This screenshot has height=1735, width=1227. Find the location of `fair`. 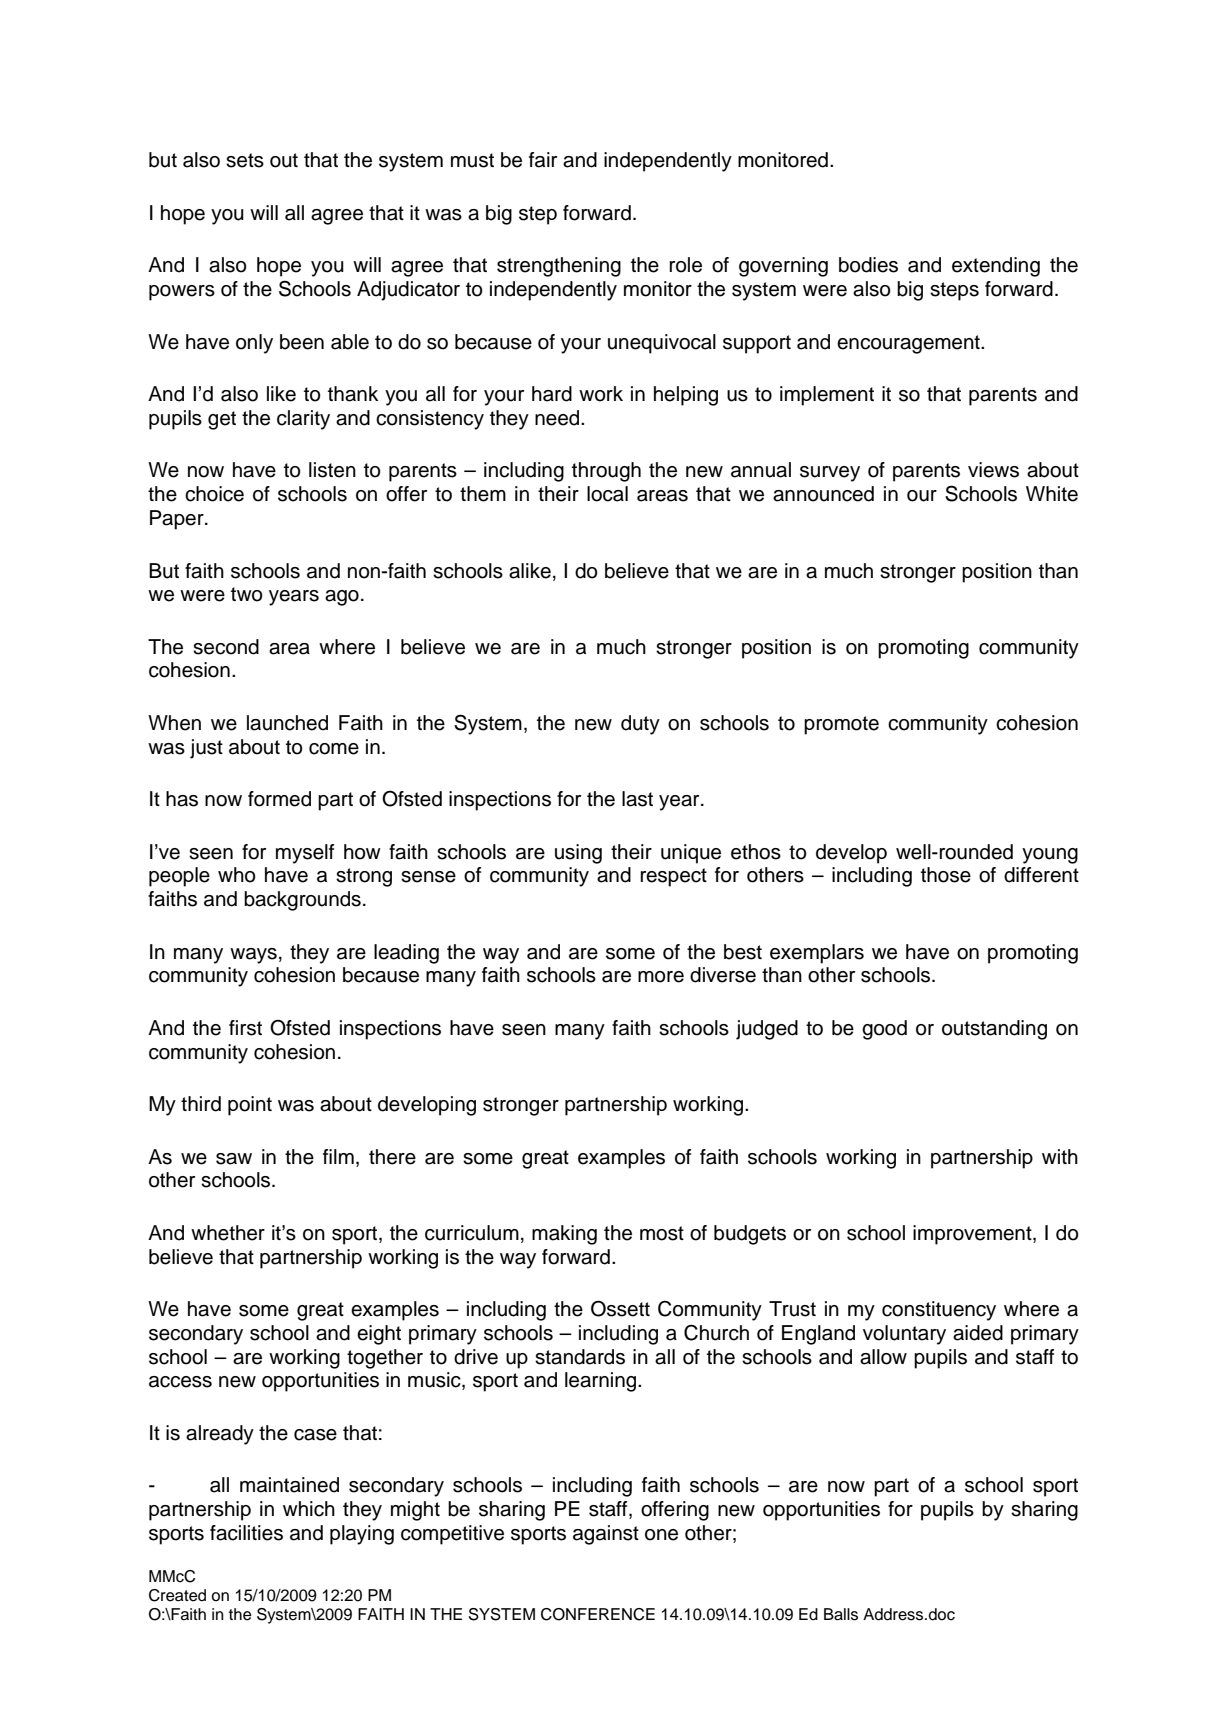

fair is located at coordinates (543, 160).
